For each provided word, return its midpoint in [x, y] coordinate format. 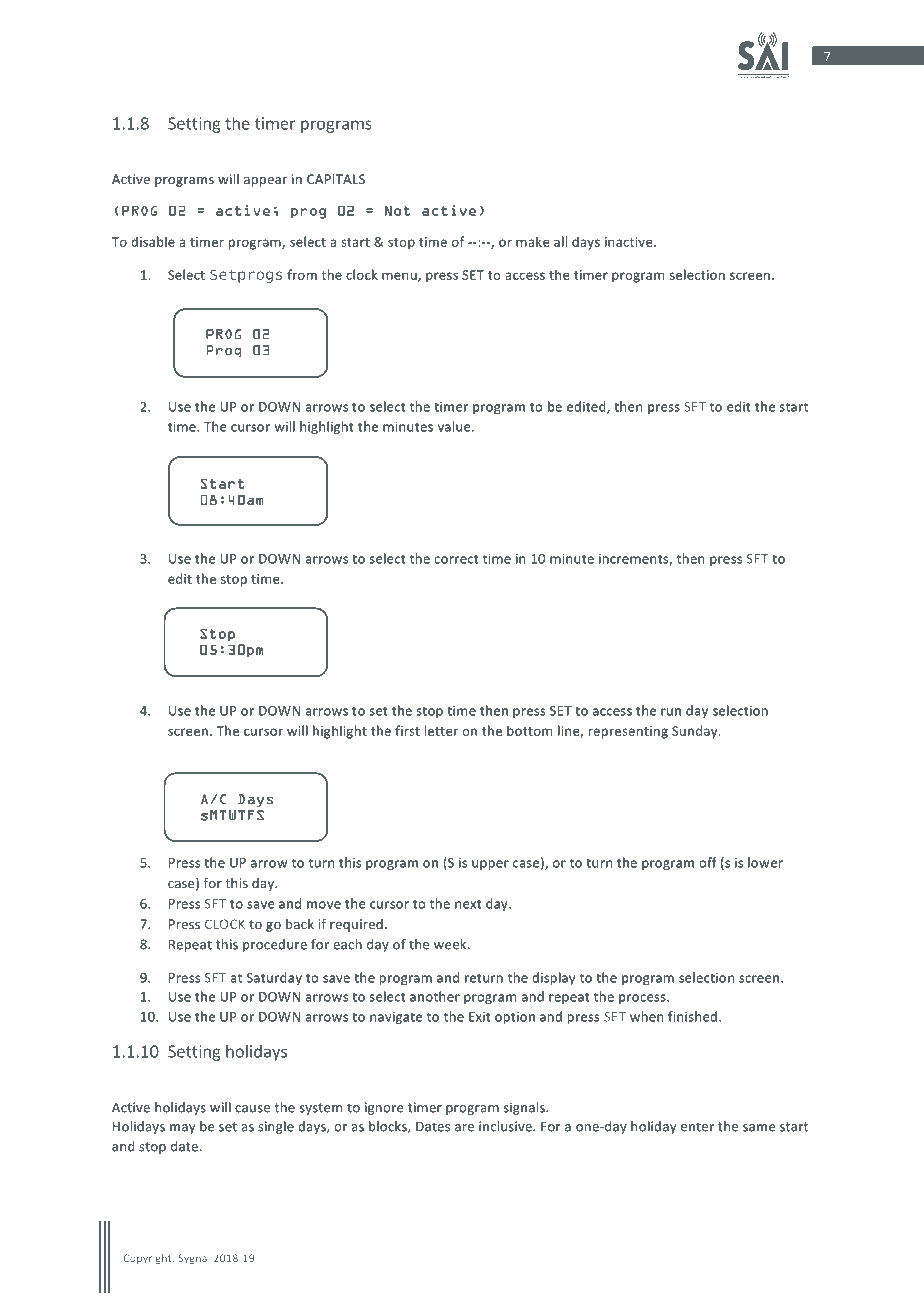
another [435, 996]
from [302, 274]
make [533, 241]
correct [456, 559]
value [455, 426]
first [407, 730]
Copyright [148, 1259]
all [560, 241]
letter [441, 730]
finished [692, 1016]
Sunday [696, 732]
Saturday [274, 978]
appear [265, 182]
